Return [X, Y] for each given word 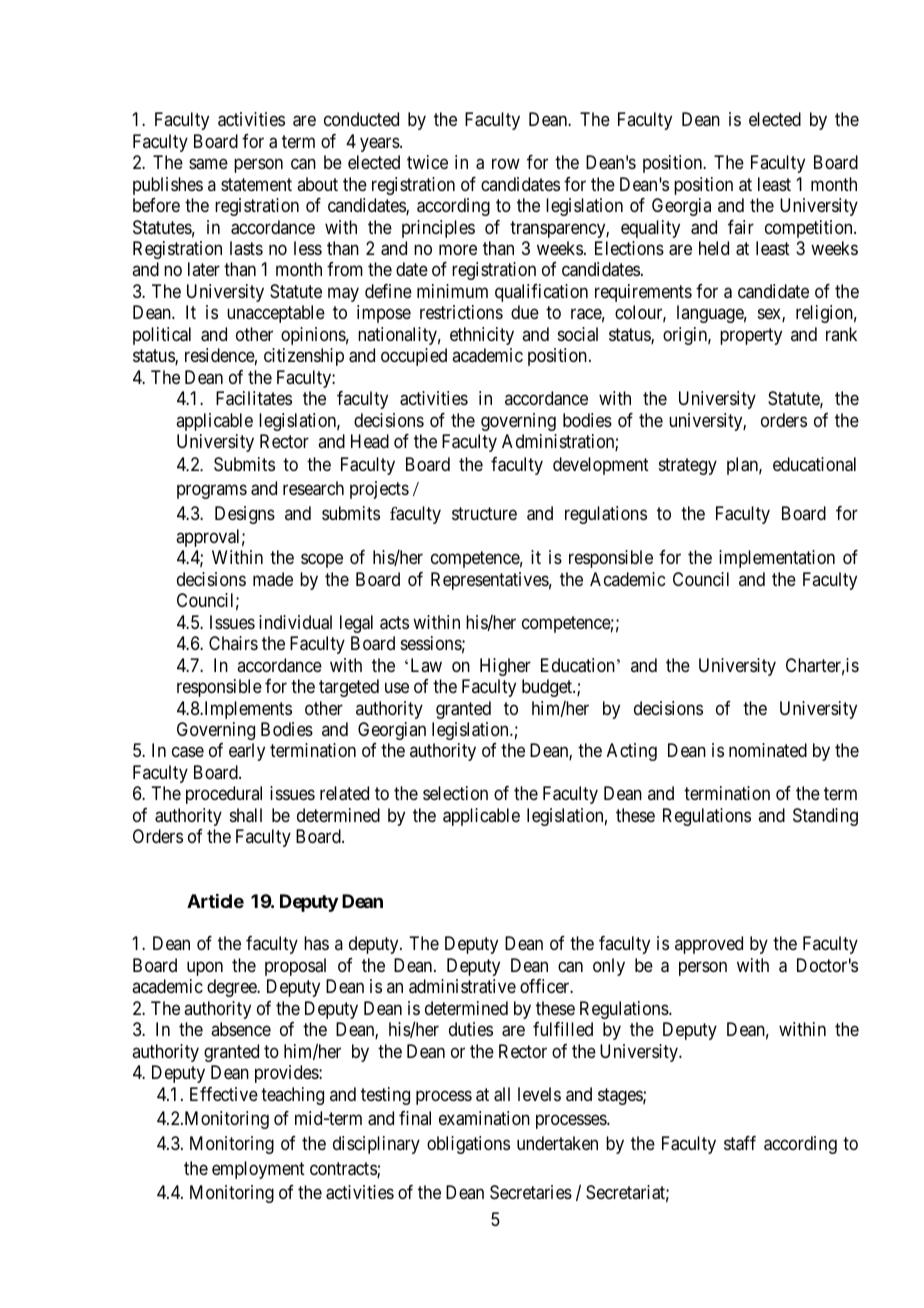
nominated [768, 750]
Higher [505, 667]
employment [258, 1170]
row [506, 164]
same [208, 164]
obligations [468, 1145]
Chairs [233, 643]
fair [741, 227]
